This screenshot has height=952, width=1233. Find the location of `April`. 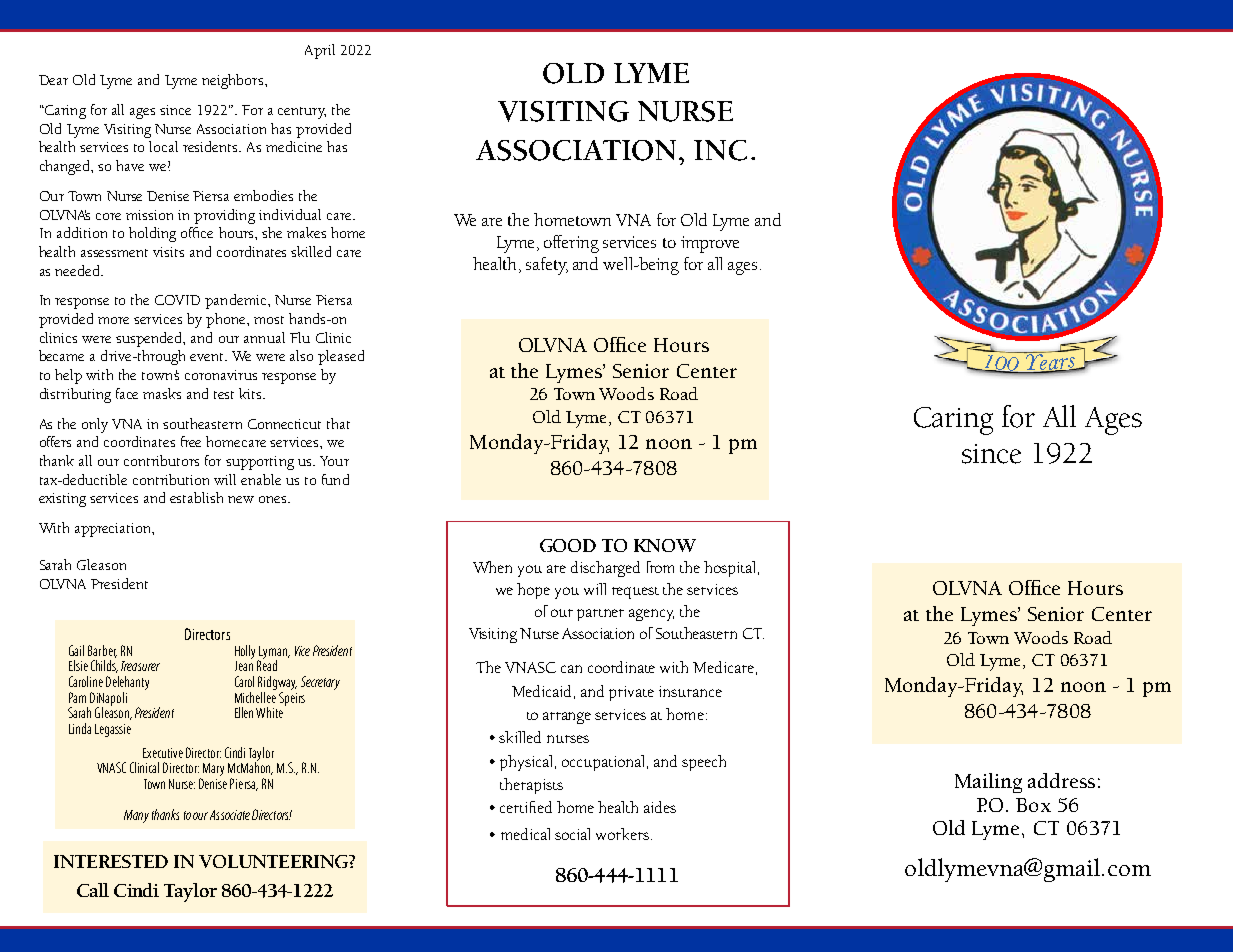

April is located at coordinates (320, 51).
